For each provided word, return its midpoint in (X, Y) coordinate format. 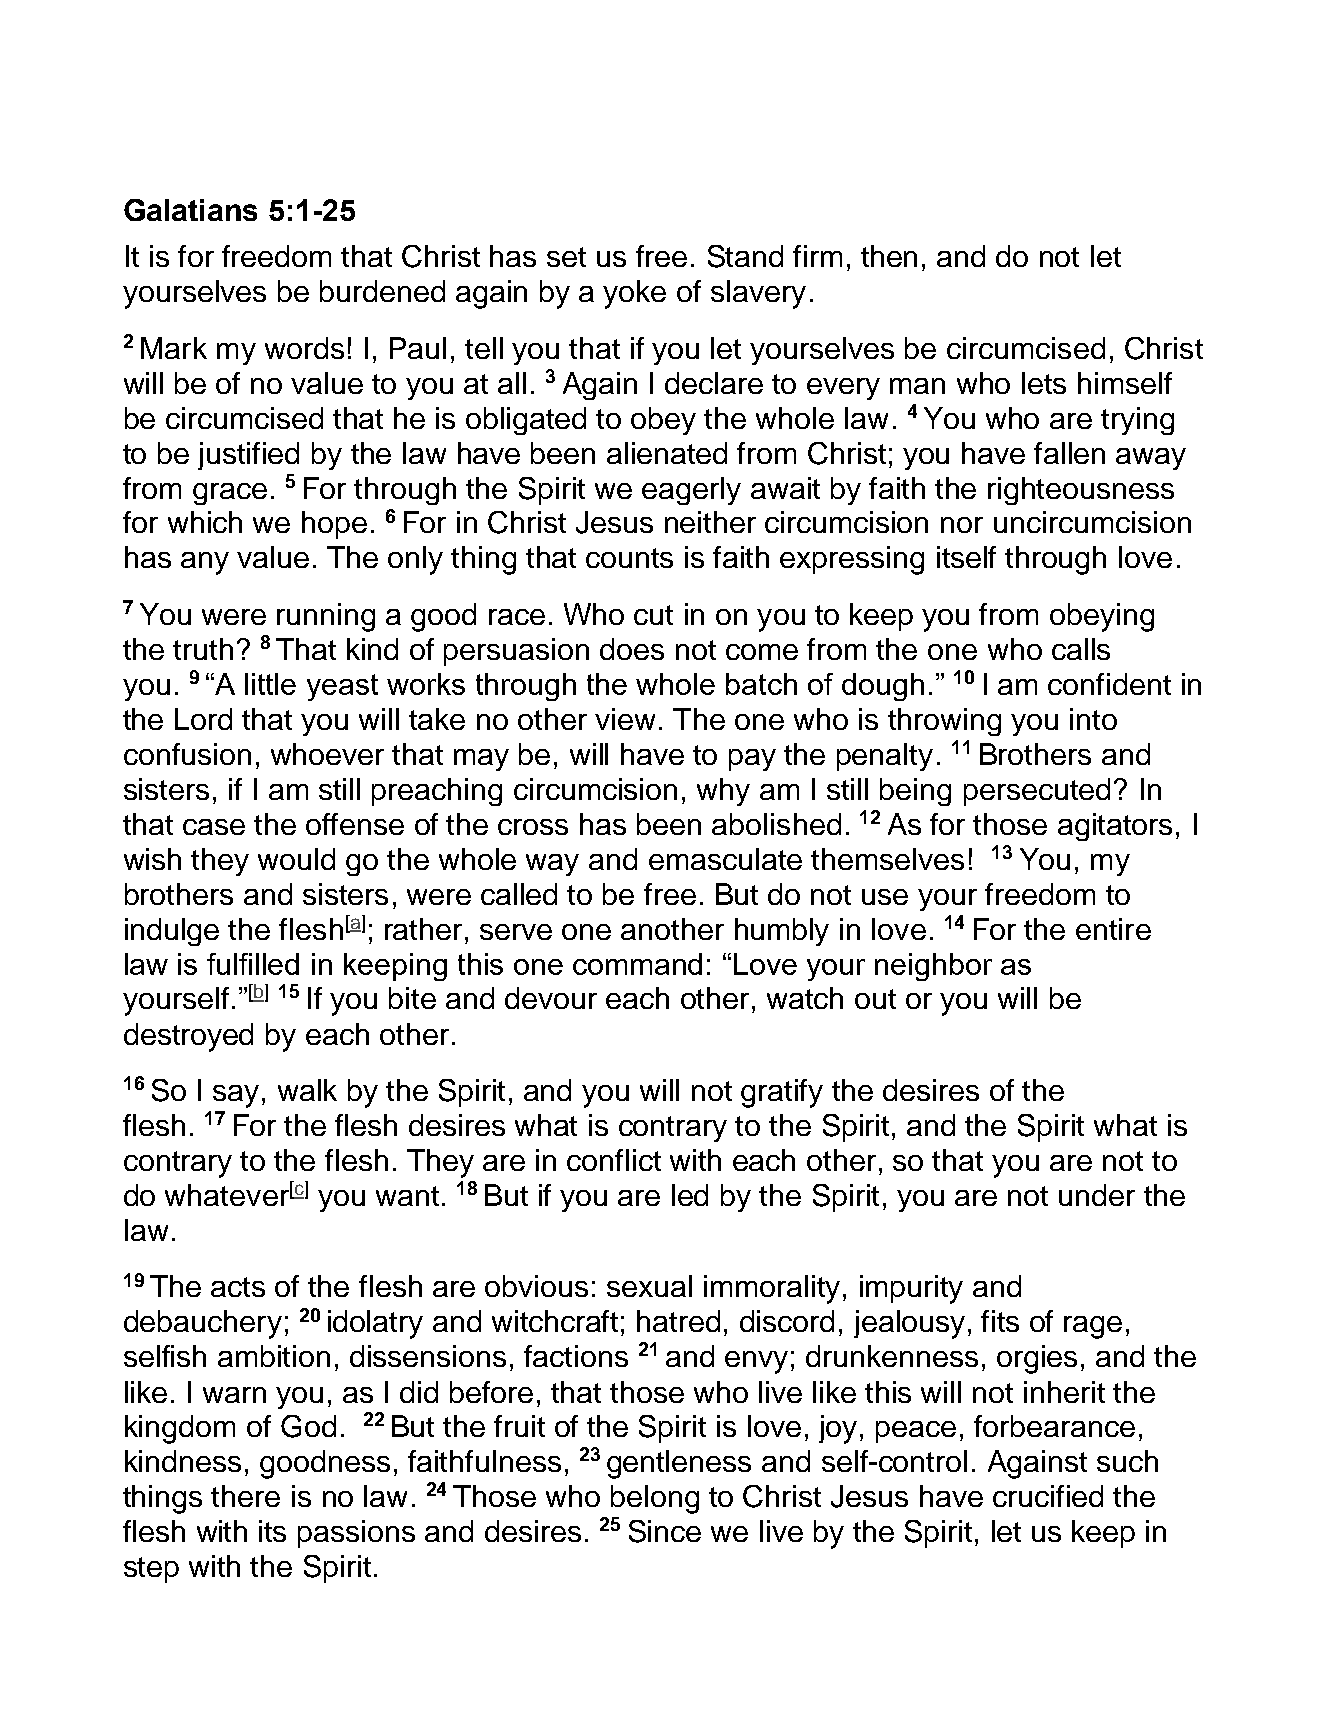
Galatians (190, 210)
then (889, 256)
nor (962, 525)
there (245, 1496)
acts (238, 1287)
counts (629, 558)
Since (665, 1531)
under (1097, 1195)
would (296, 859)
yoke (634, 294)
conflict (614, 1160)
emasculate (725, 859)
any (205, 563)
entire (1113, 929)
